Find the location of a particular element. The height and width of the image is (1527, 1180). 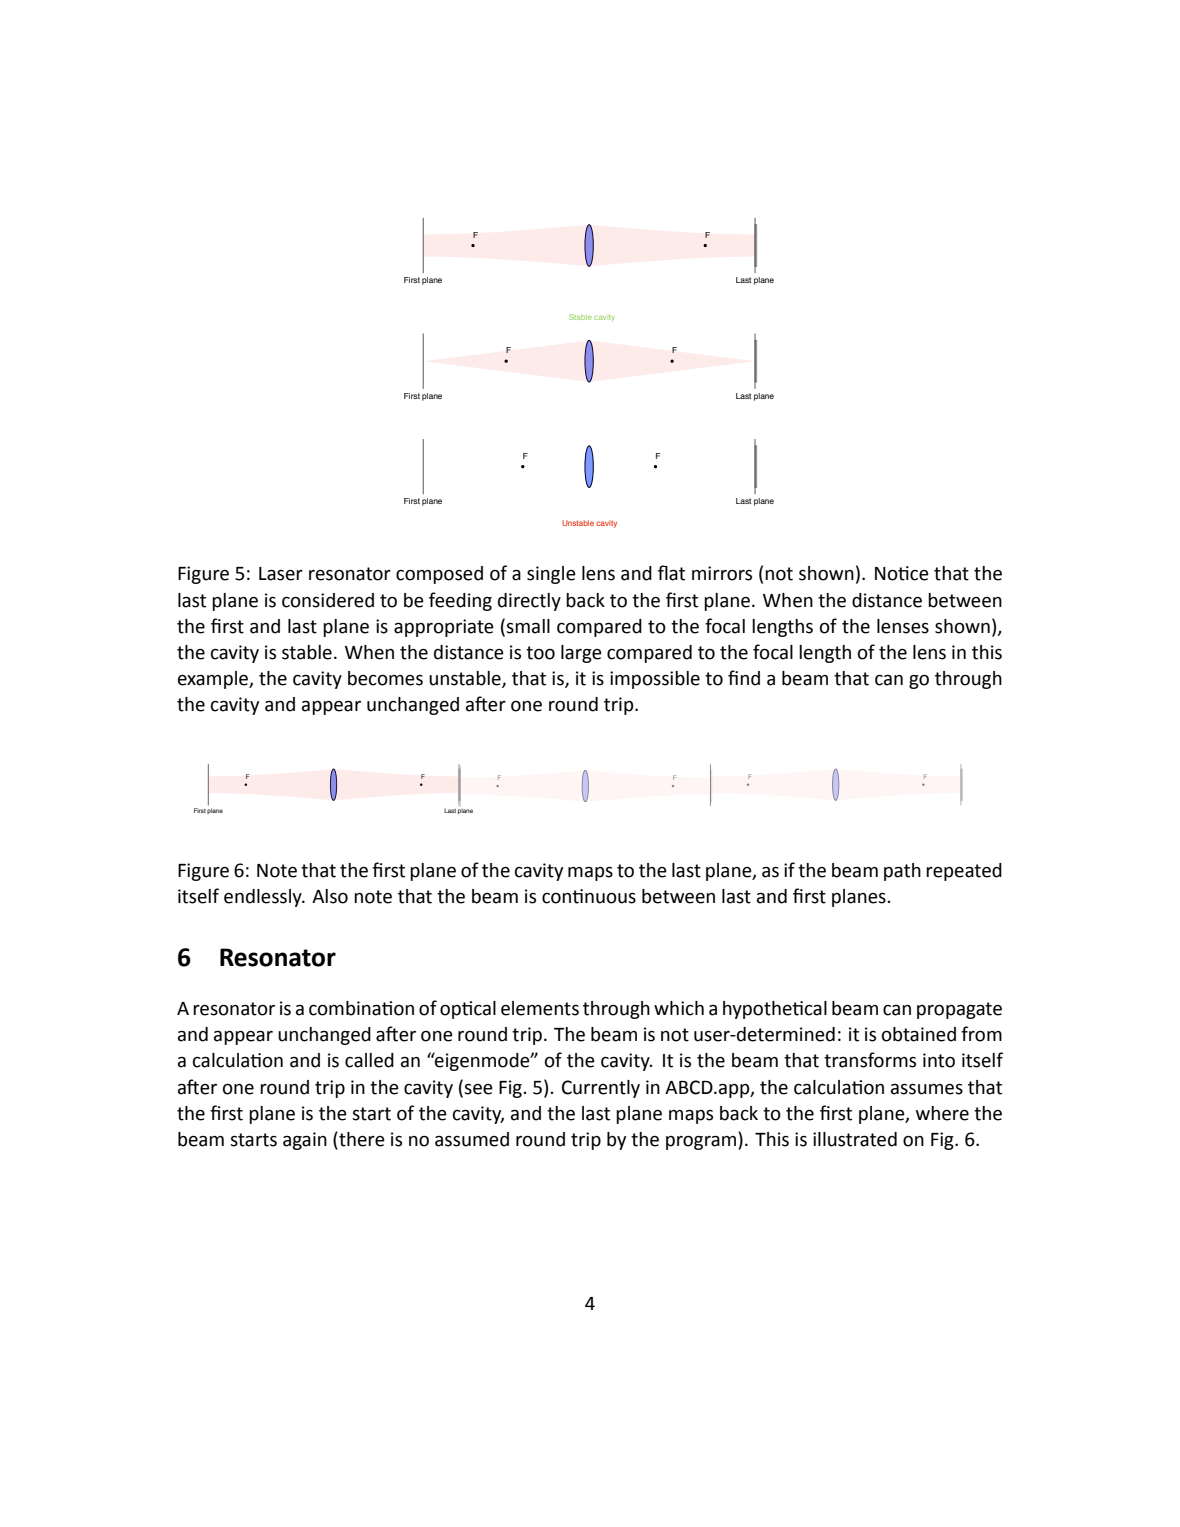

Also is located at coordinates (330, 896).
